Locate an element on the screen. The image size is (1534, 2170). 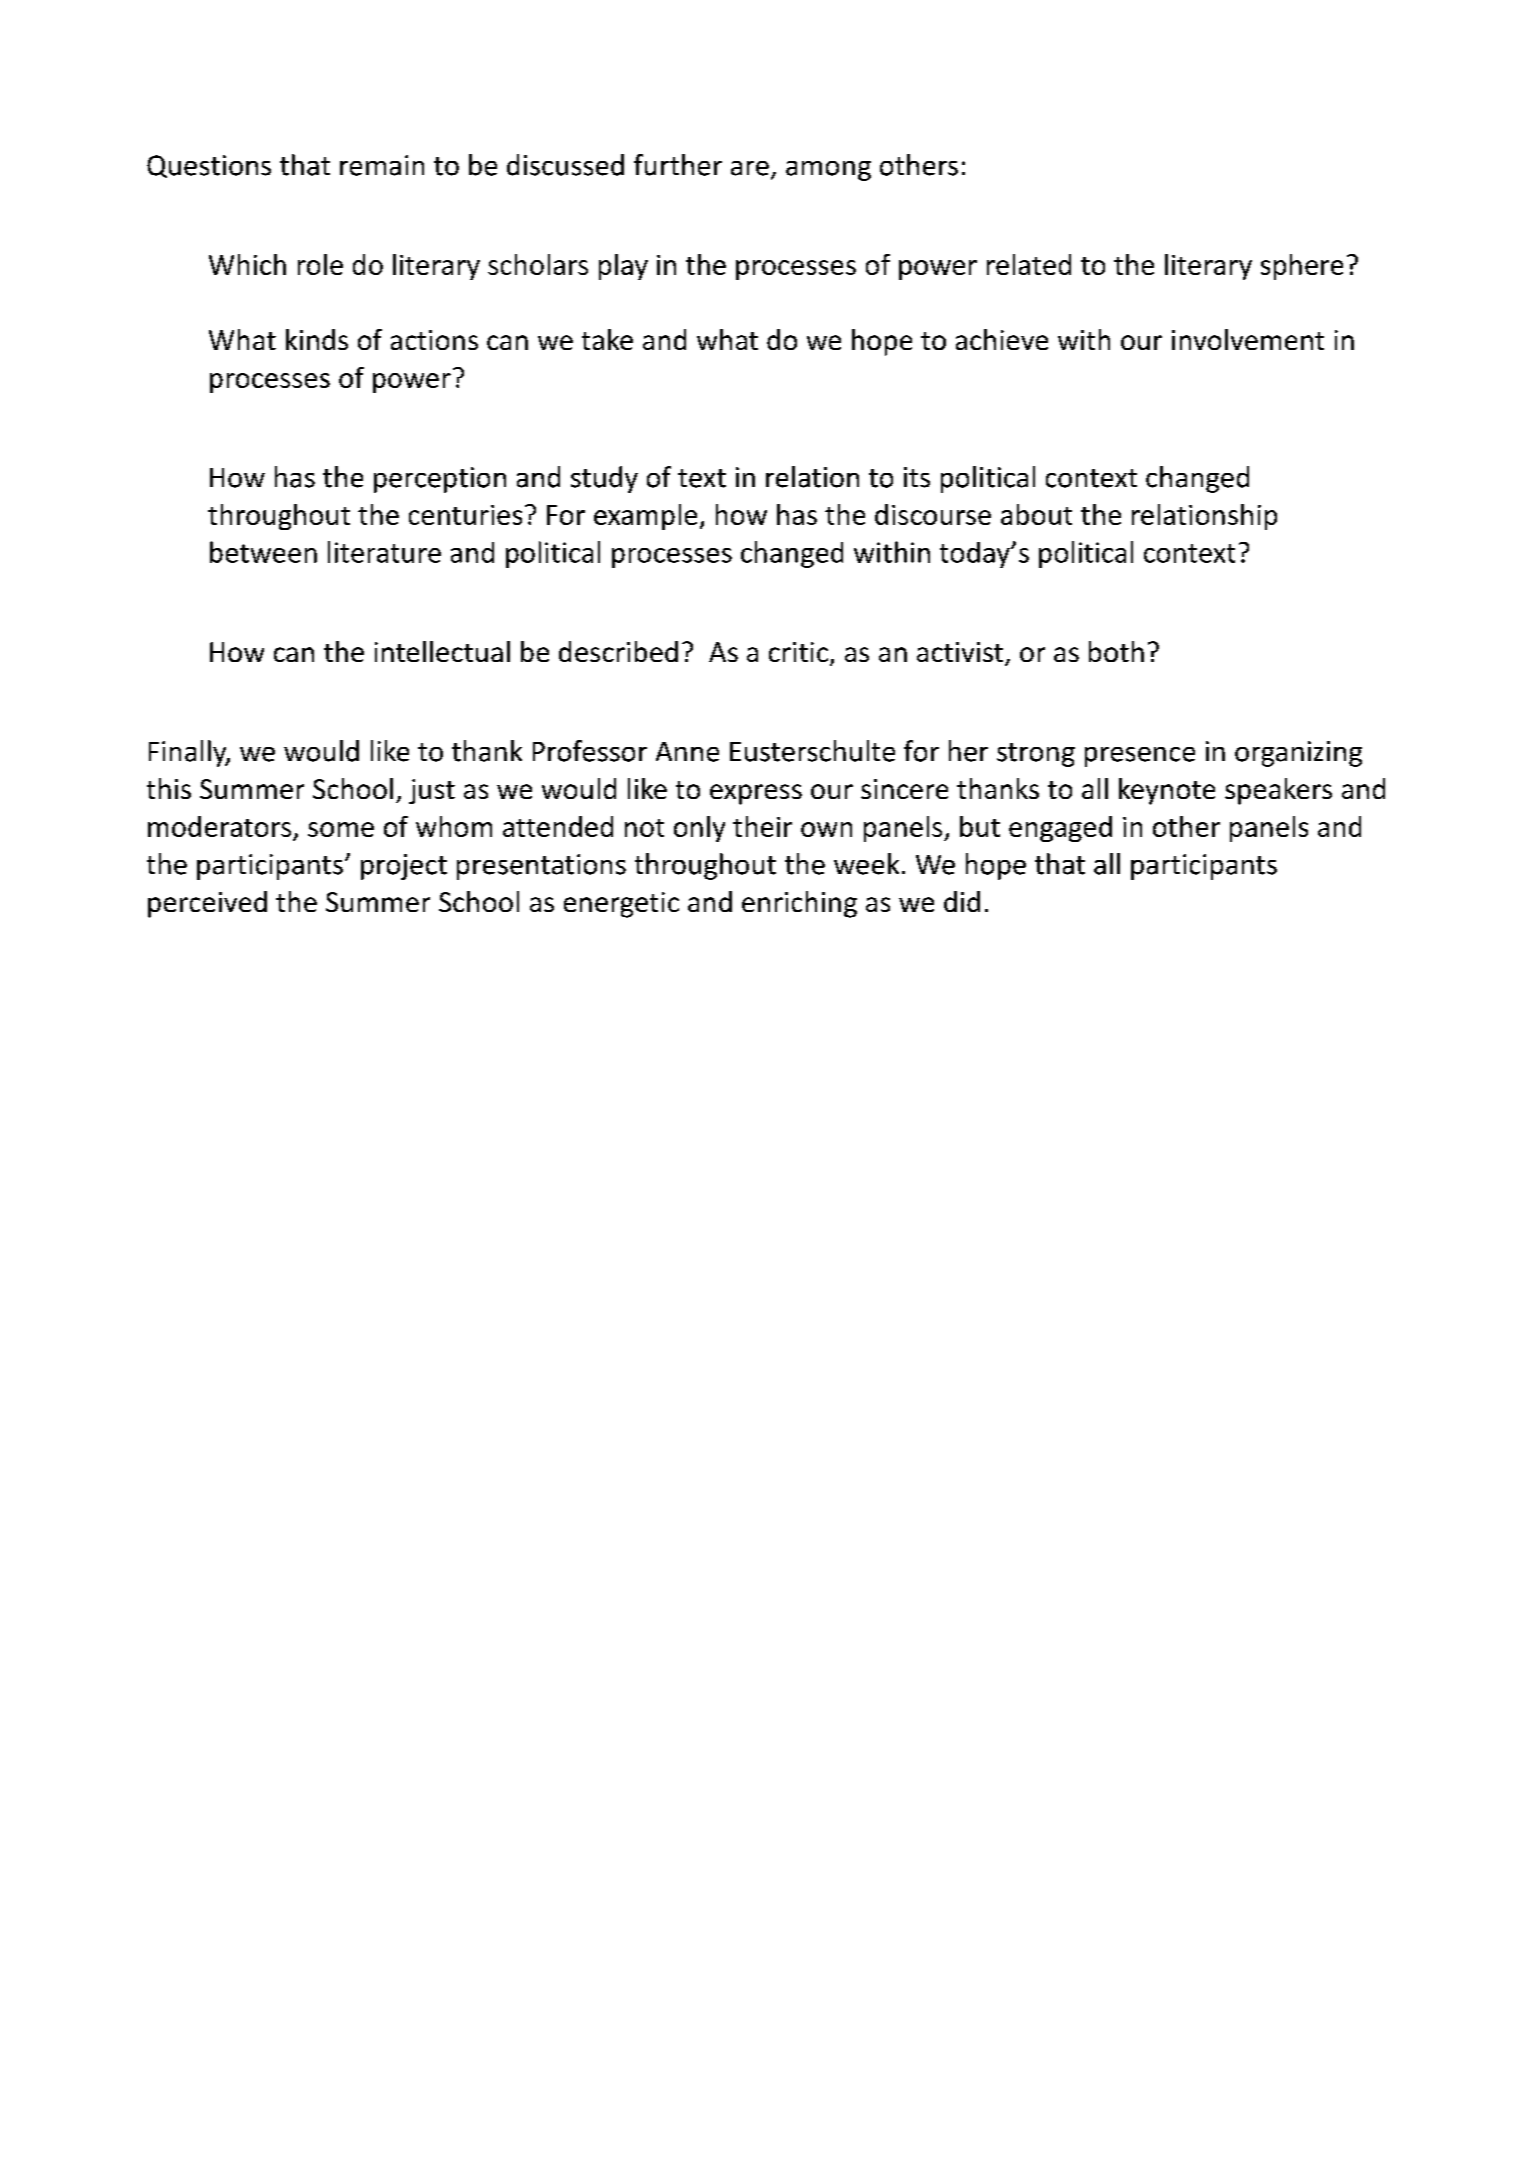
are is located at coordinates (750, 168).
